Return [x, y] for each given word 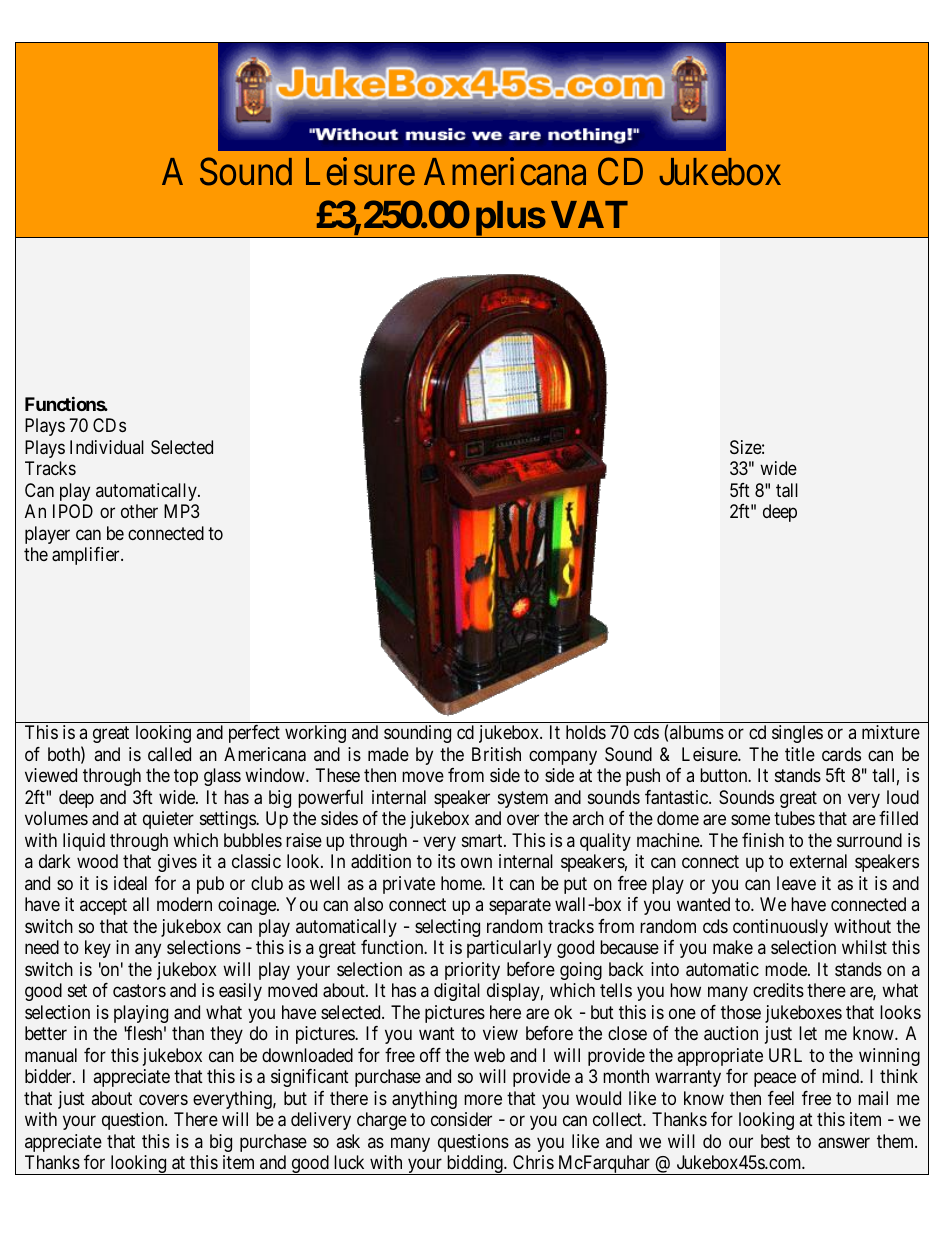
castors [139, 990]
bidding [474, 1165]
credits [778, 990]
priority [472, 971]
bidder [49, 1076]
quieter [168, 820]
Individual [107, 447]
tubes [794, 818]
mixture [891, 732]
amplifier [87, 556]
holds [586, 732]
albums [697, 732]
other [139, 511]
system [523, 799]
